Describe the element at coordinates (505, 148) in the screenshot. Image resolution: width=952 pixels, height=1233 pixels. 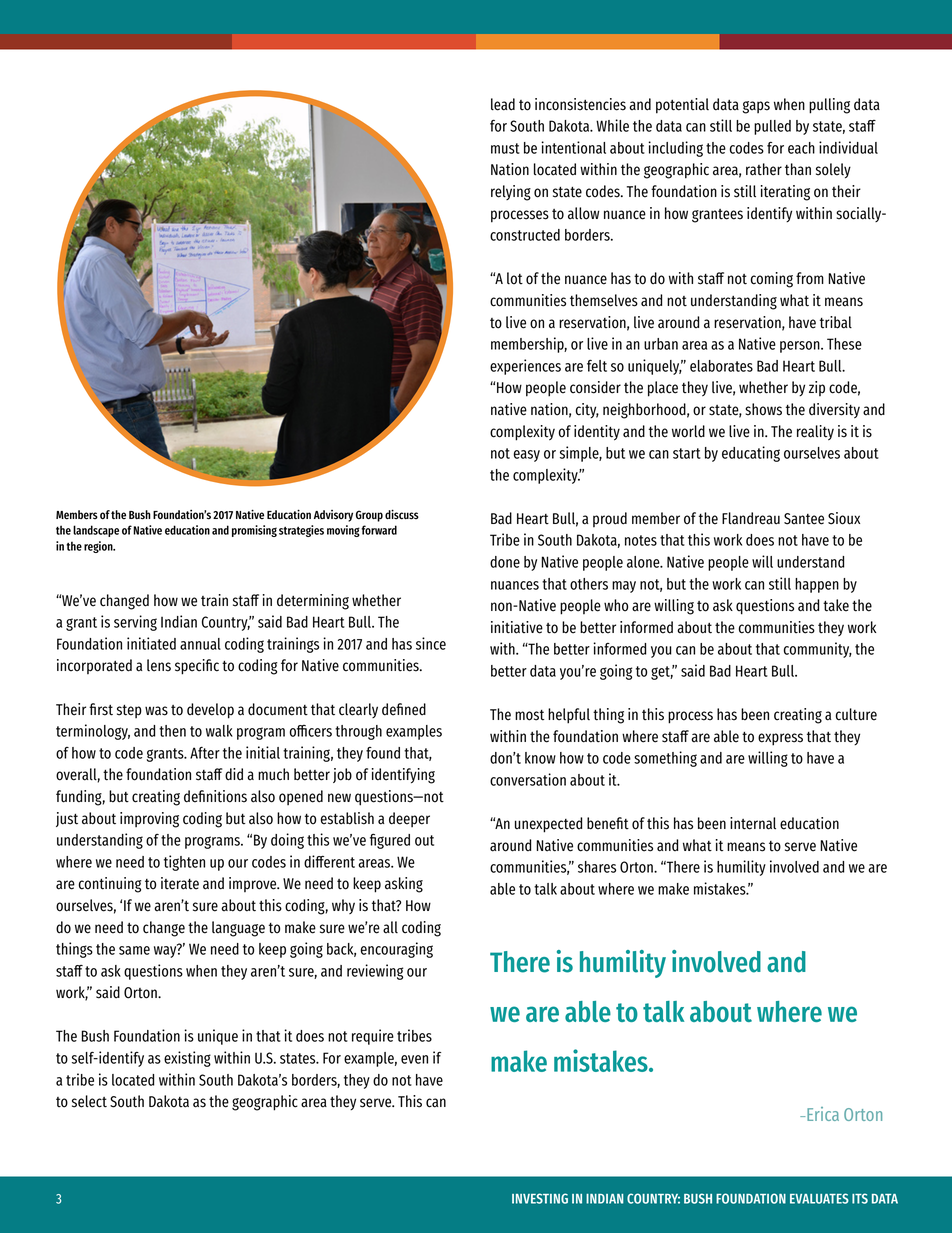
I see `must` at that location.
